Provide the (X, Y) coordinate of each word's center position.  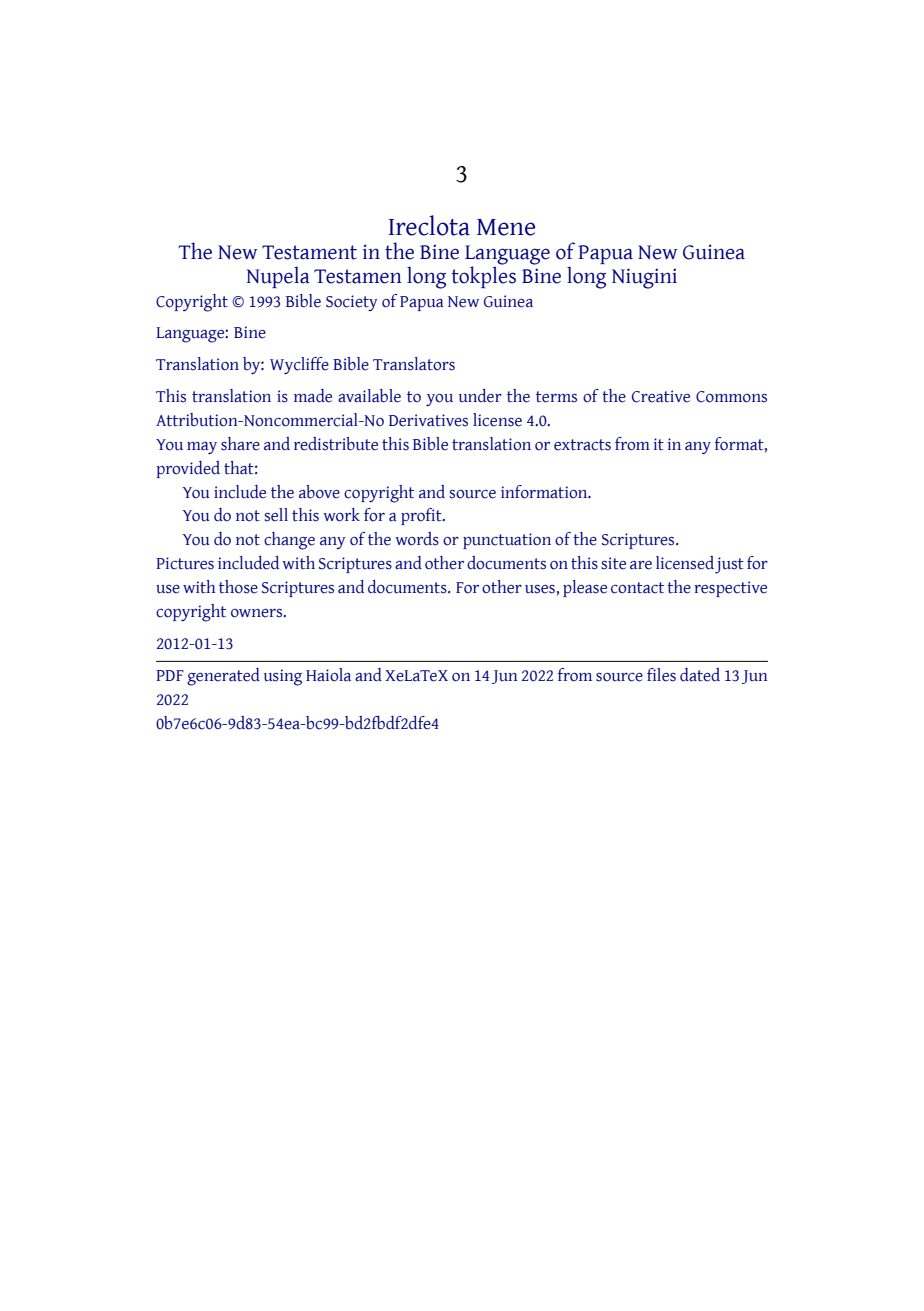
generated (223, 677)
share (240, 444)
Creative (661, 396)
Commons (731, 397)
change (289, 541)
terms (556, 397)
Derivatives (428, 420)
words (417, 539)
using (283, 677)
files (661, 675)
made (313, 396)
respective (730, 589)
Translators (414, 364)
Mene (506, 227)
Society (351, 303)
